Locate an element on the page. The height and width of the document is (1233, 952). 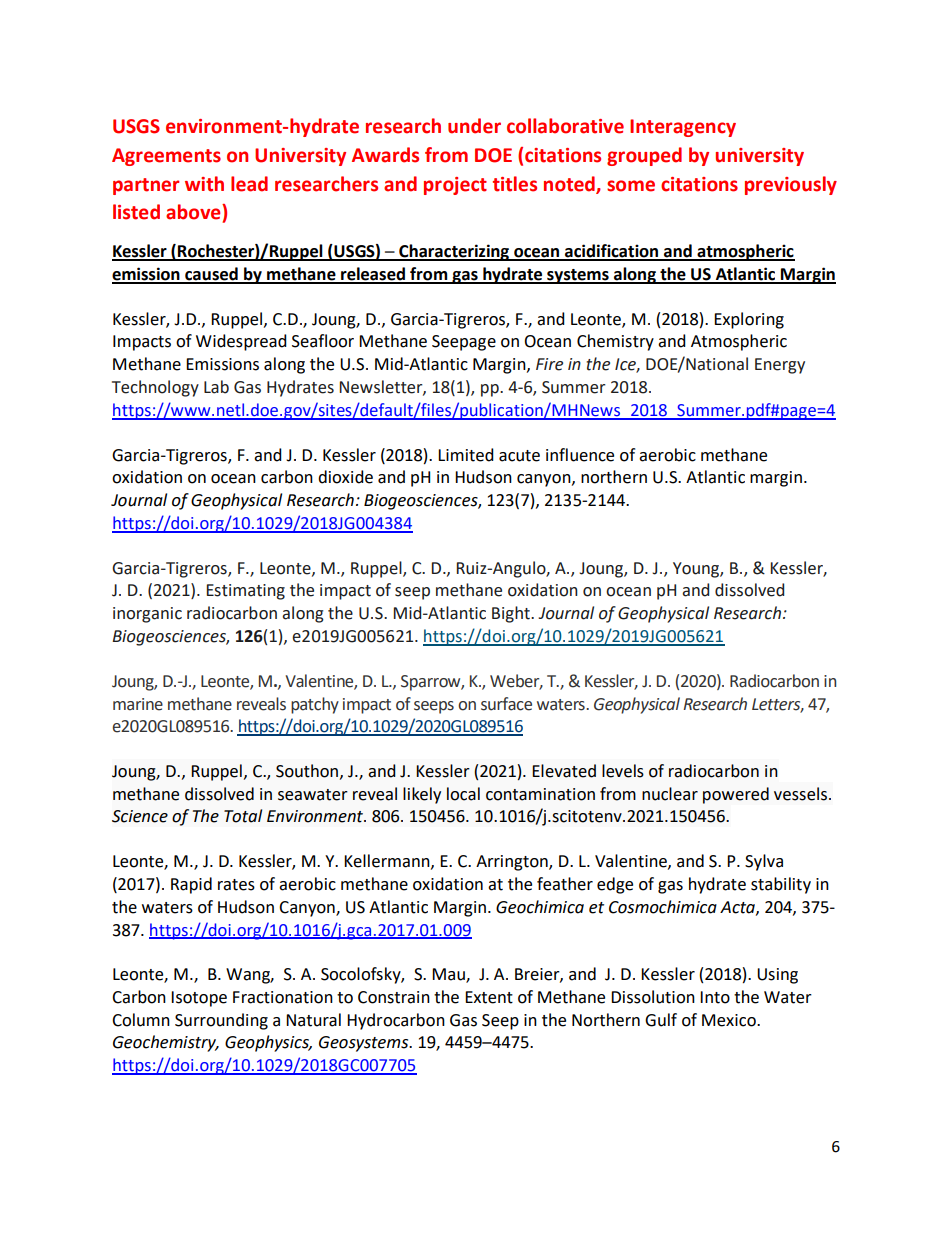
powered is located at coordinates (736, 795).
